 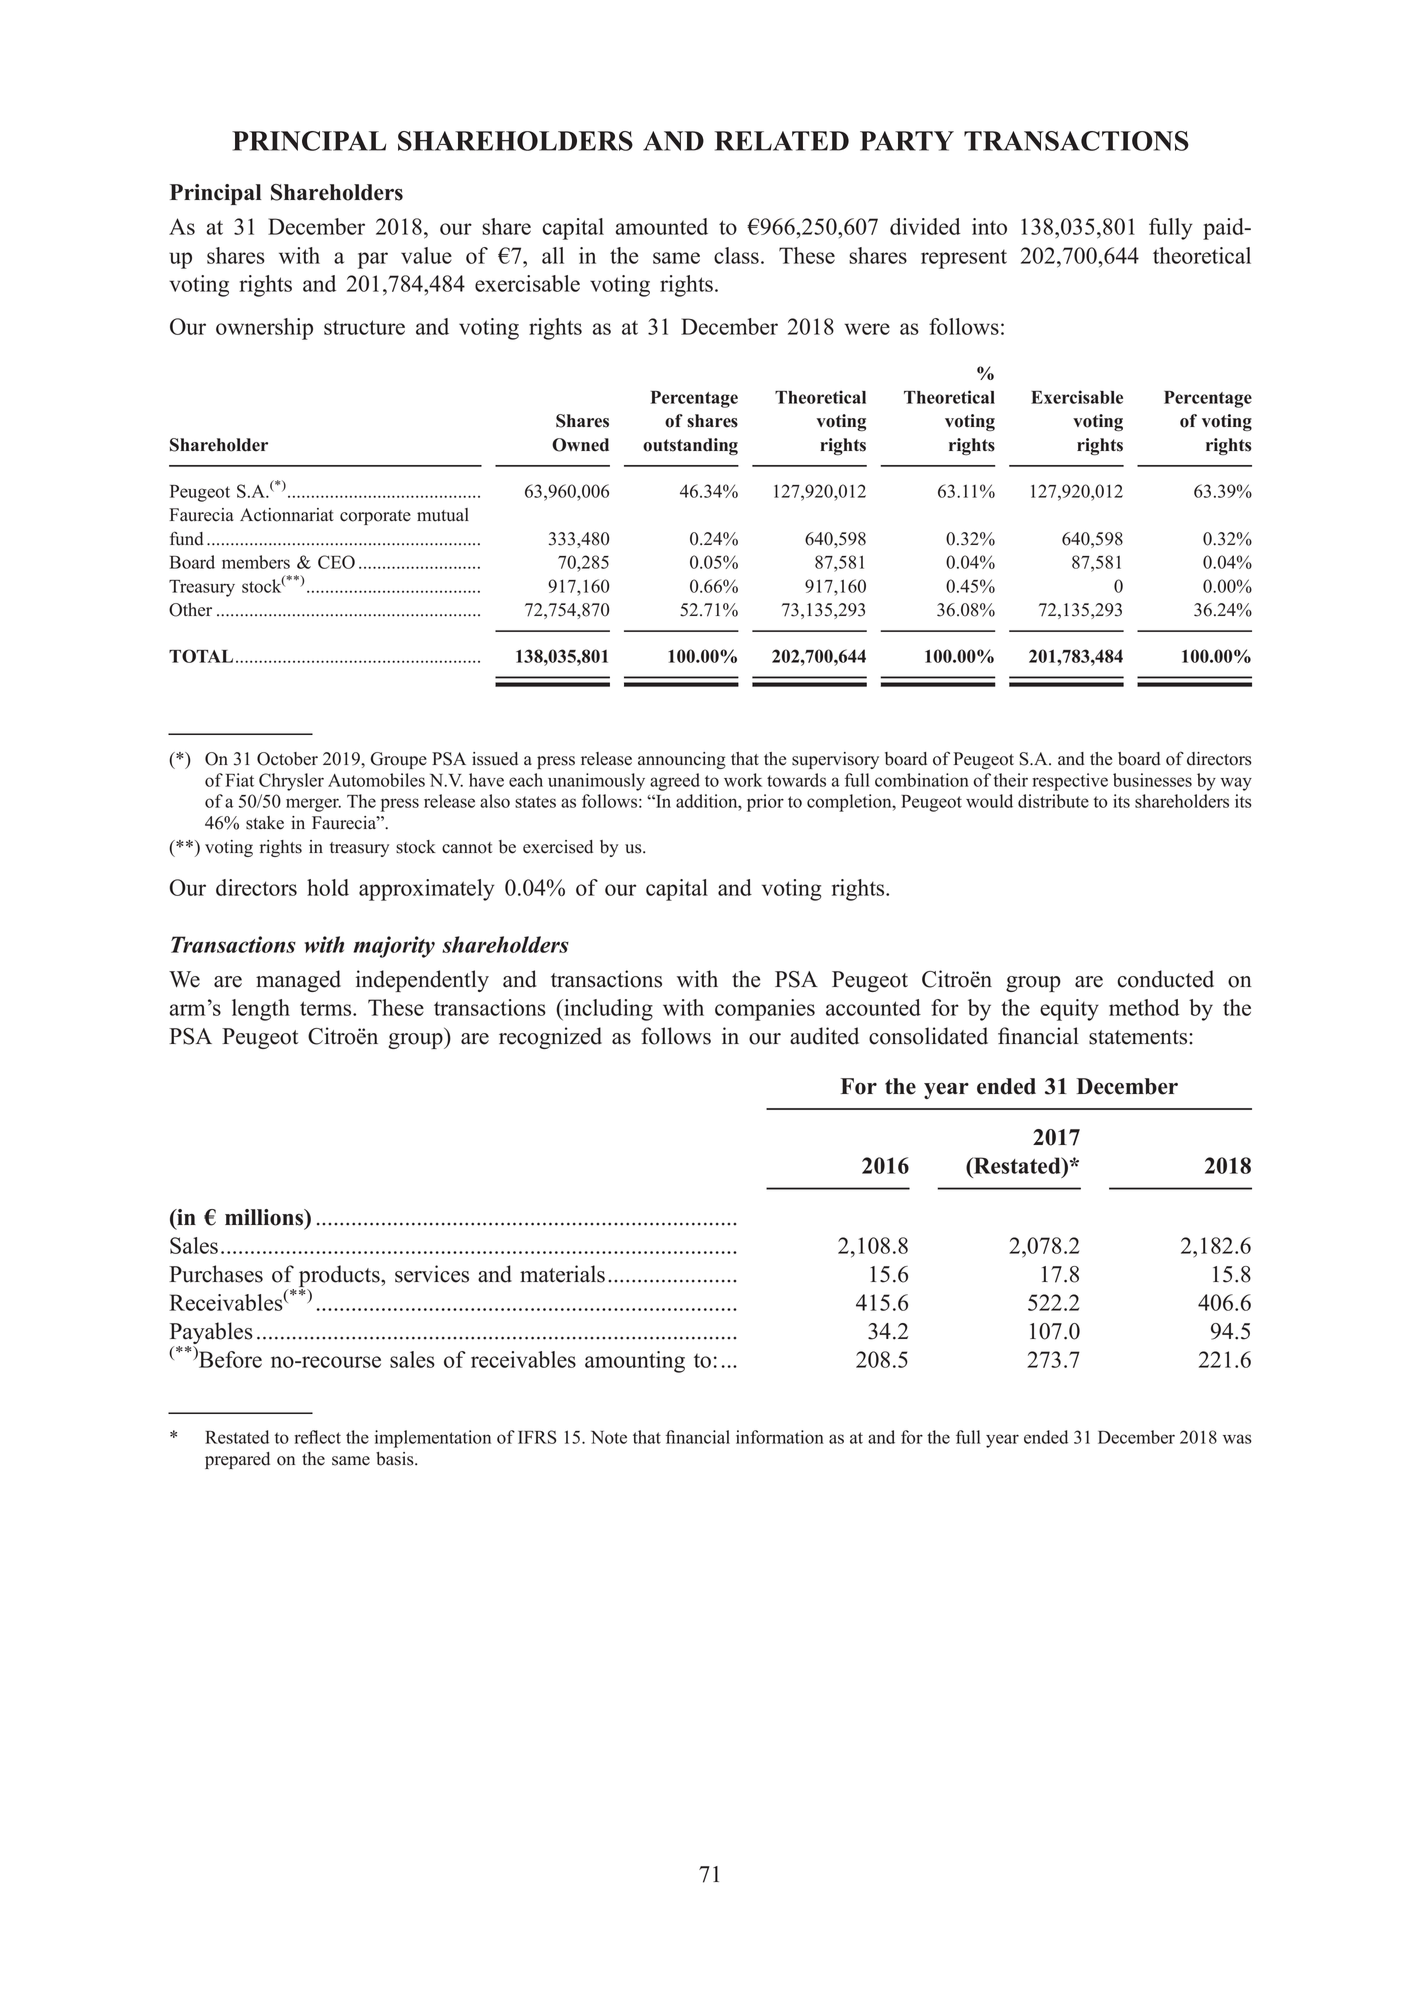 What do you see at coordinates (1144, 1007) in the screenshot?
I see `method` at bounding box center [1144, 1007].
